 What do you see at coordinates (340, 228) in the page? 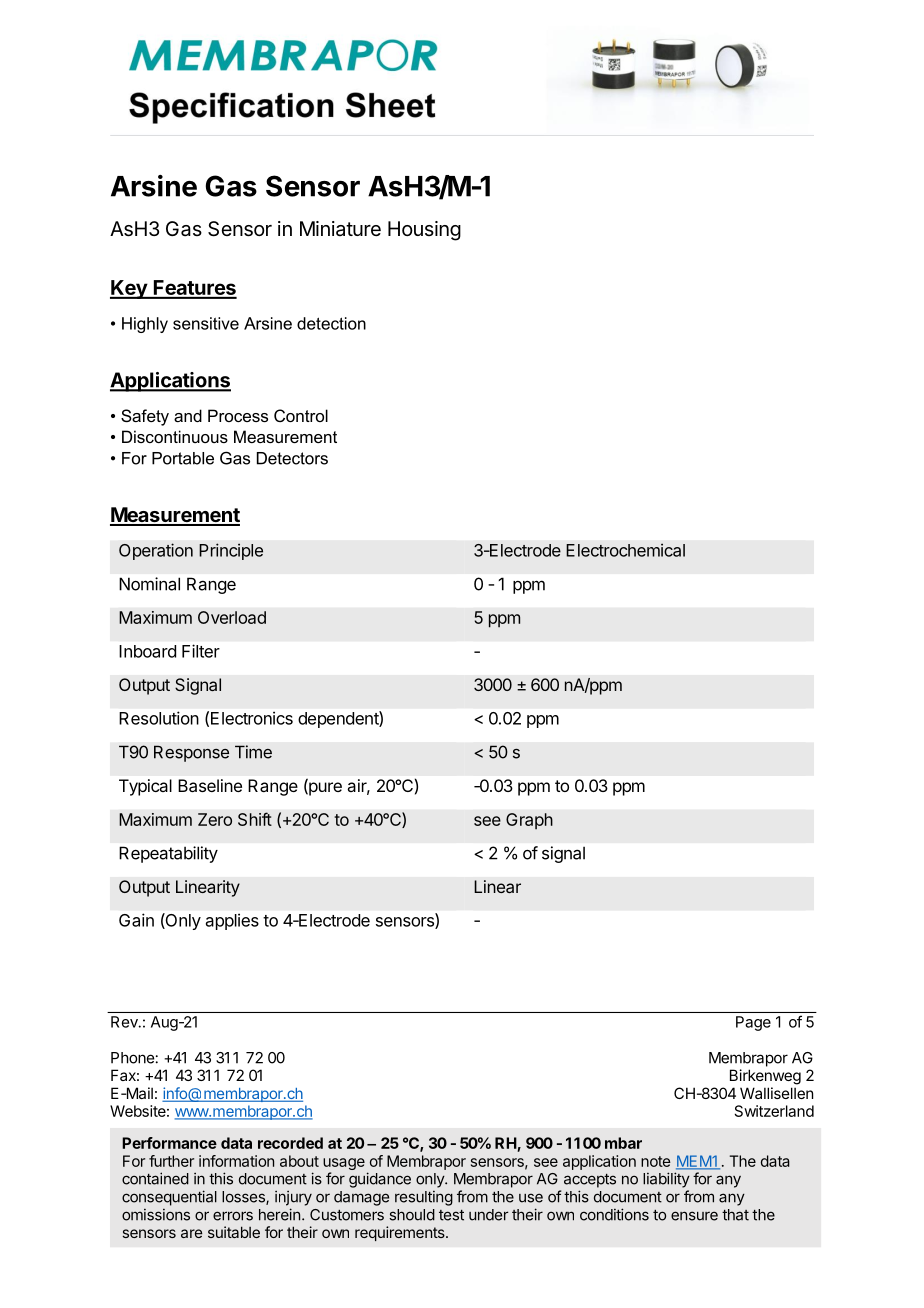
I see `Miniature` at bounding box center [340, 228].
